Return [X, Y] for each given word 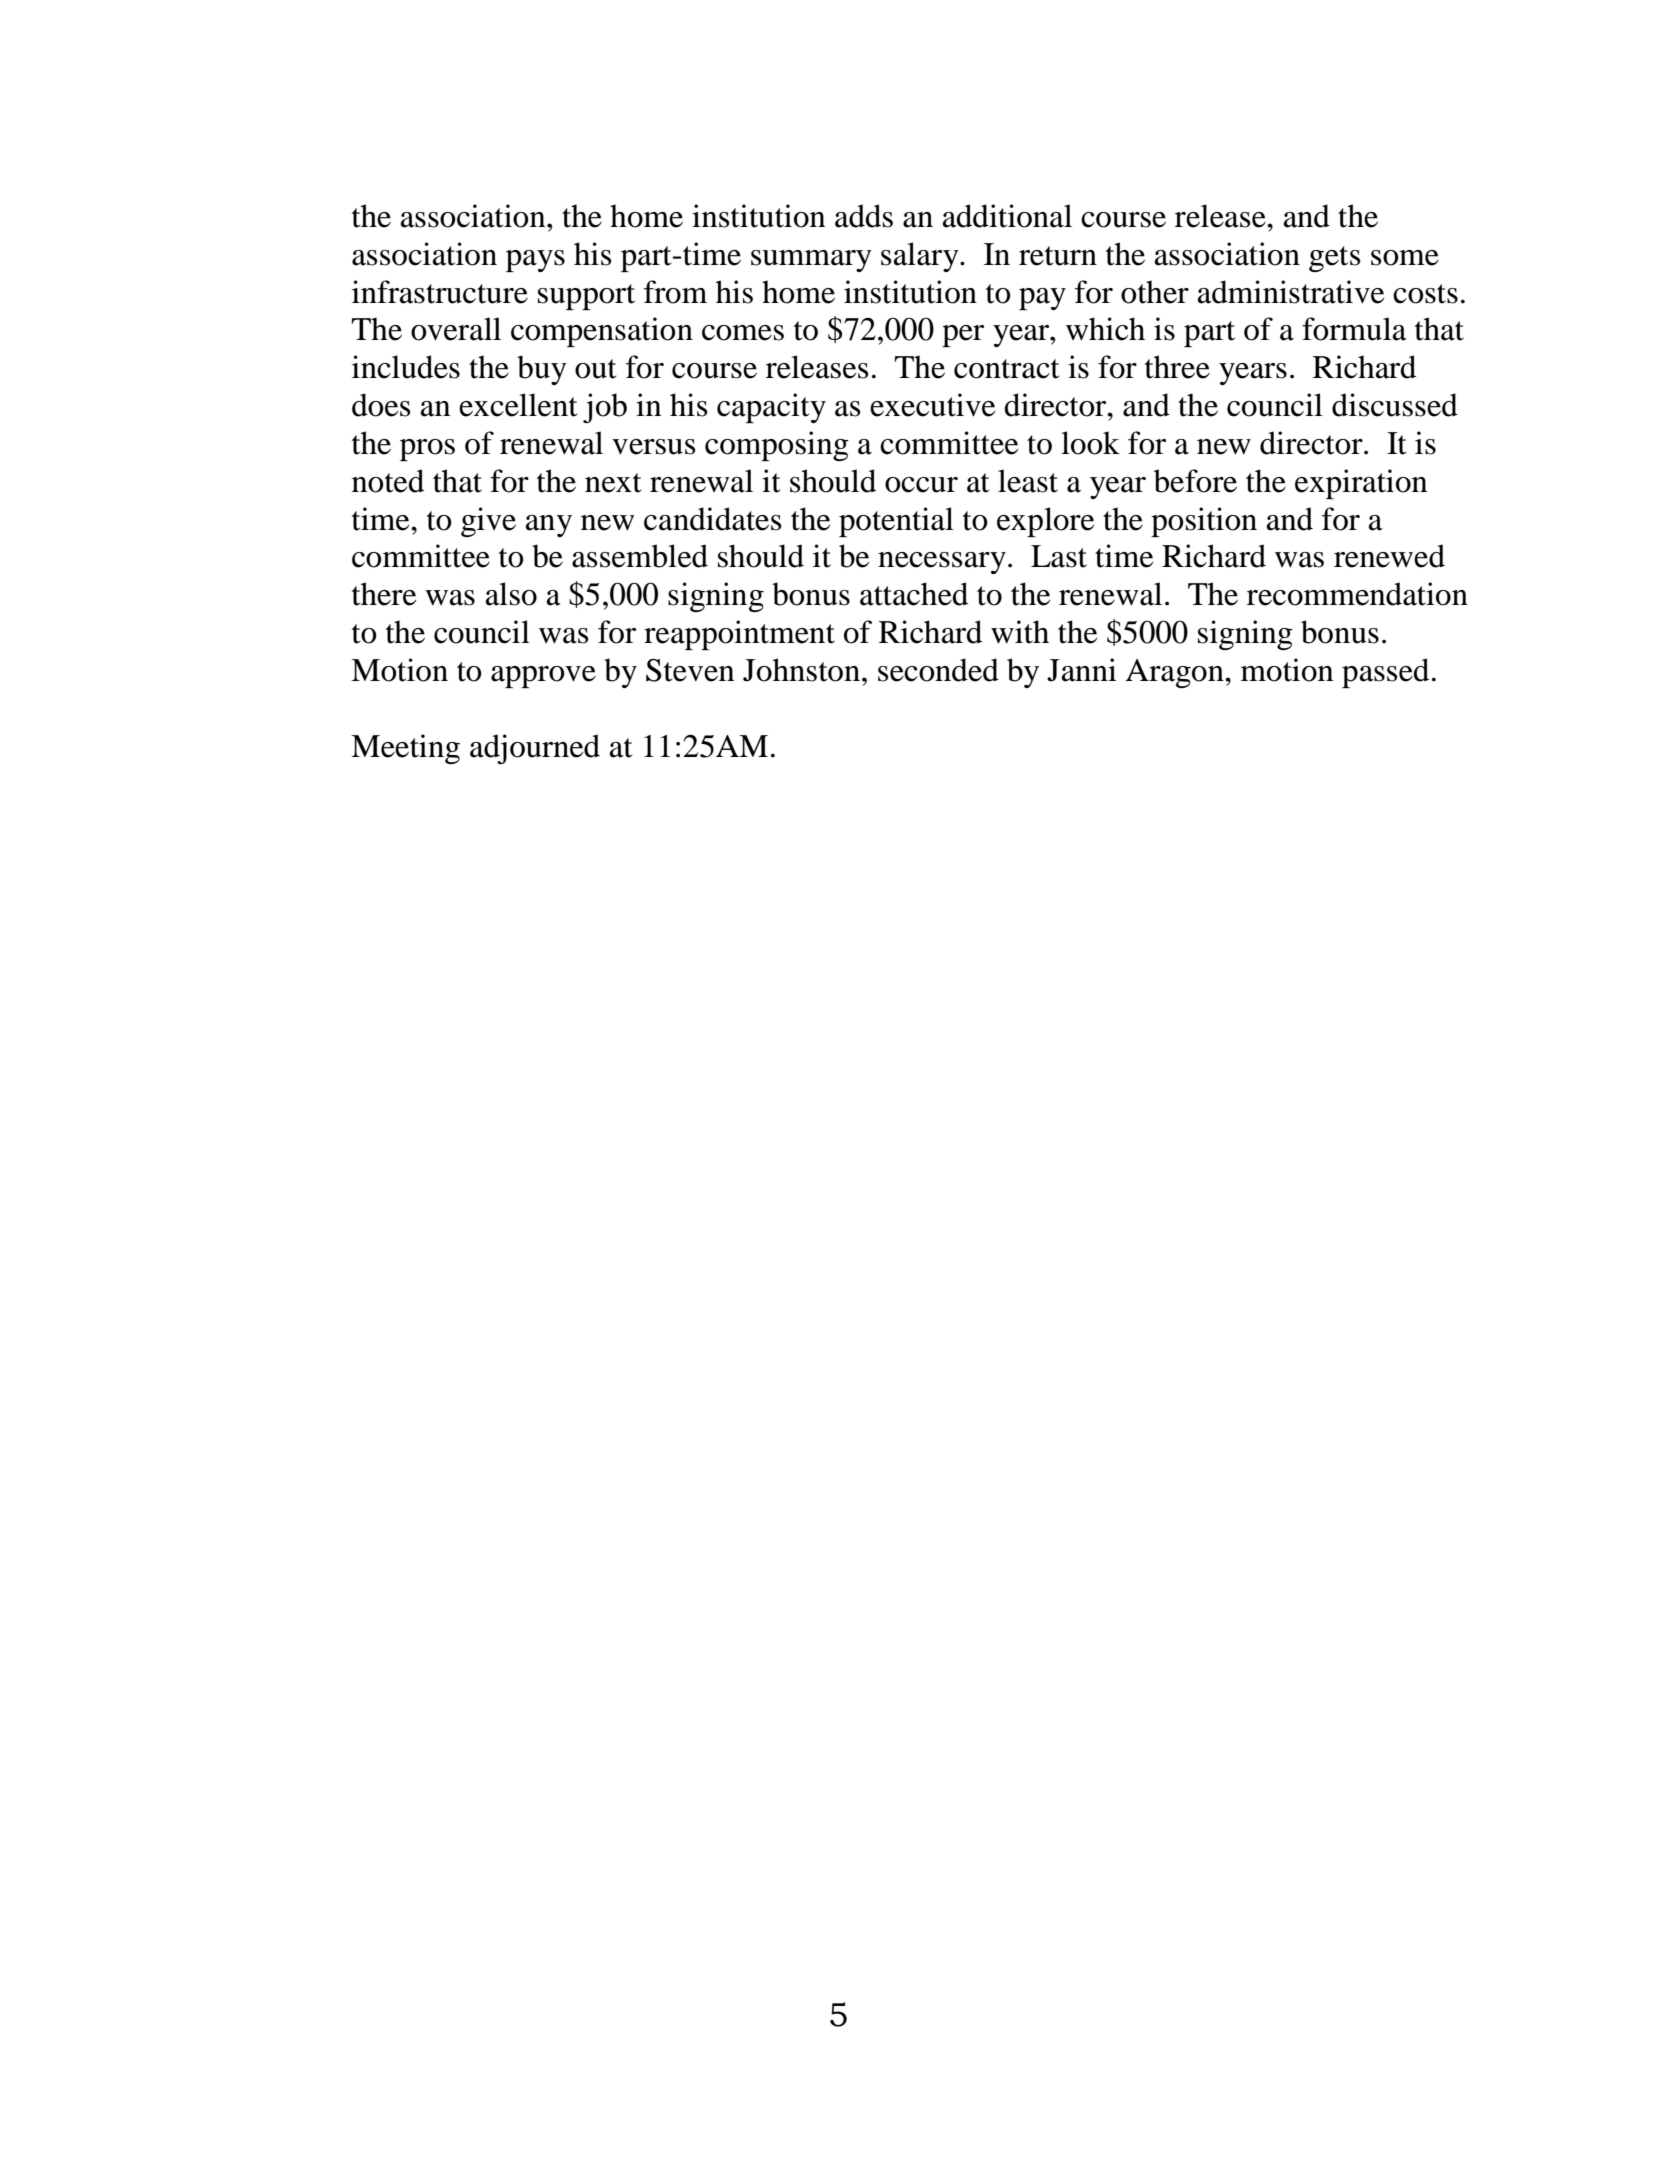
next [613, 483]
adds [864, 216]
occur [921, 485]
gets [1334, 259]
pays [535, 261]
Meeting [405, 749]
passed [1385, 673]
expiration [1361, 484]
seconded [938, 670]
